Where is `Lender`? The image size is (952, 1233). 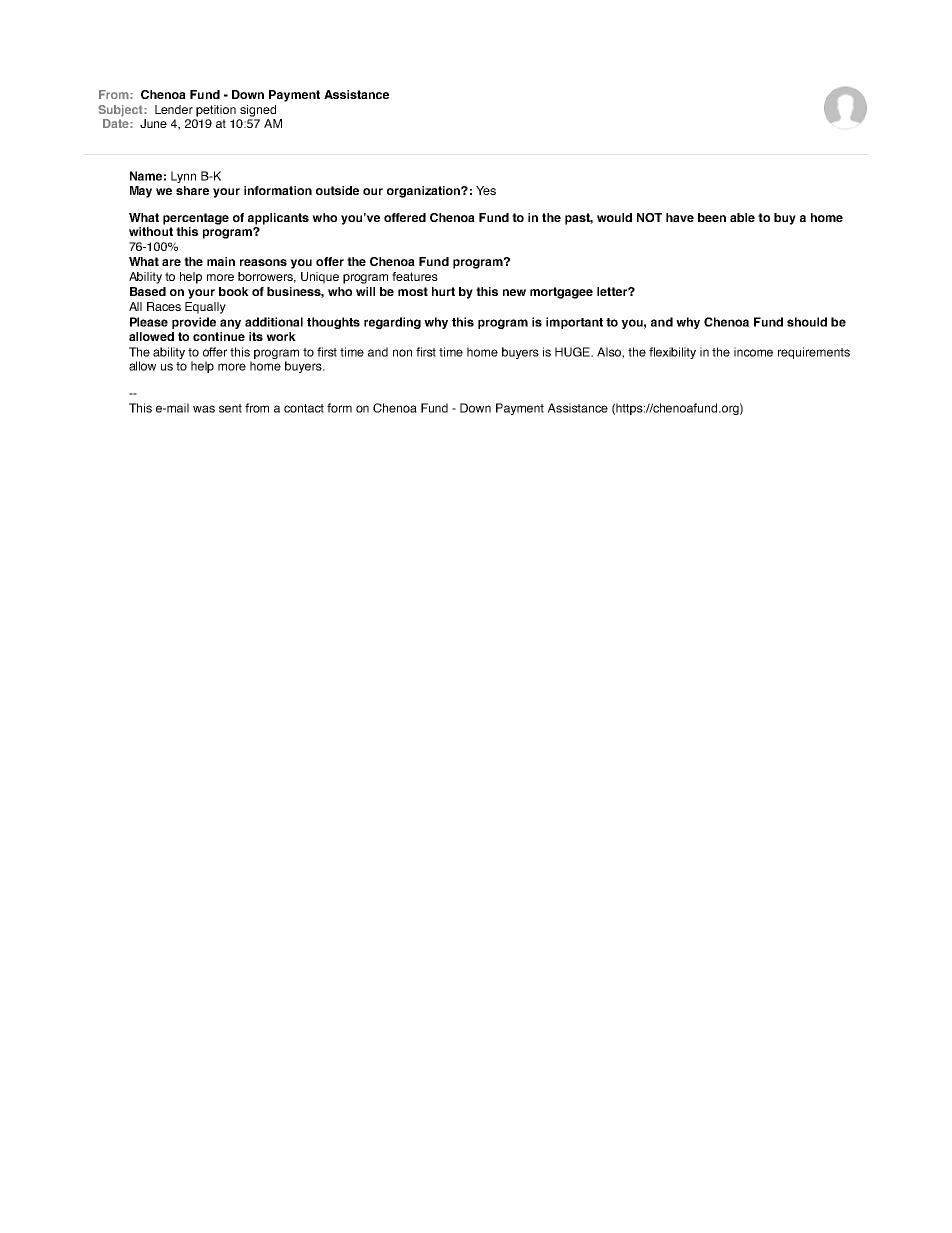 Lender is located at coordinates (174, 109).
